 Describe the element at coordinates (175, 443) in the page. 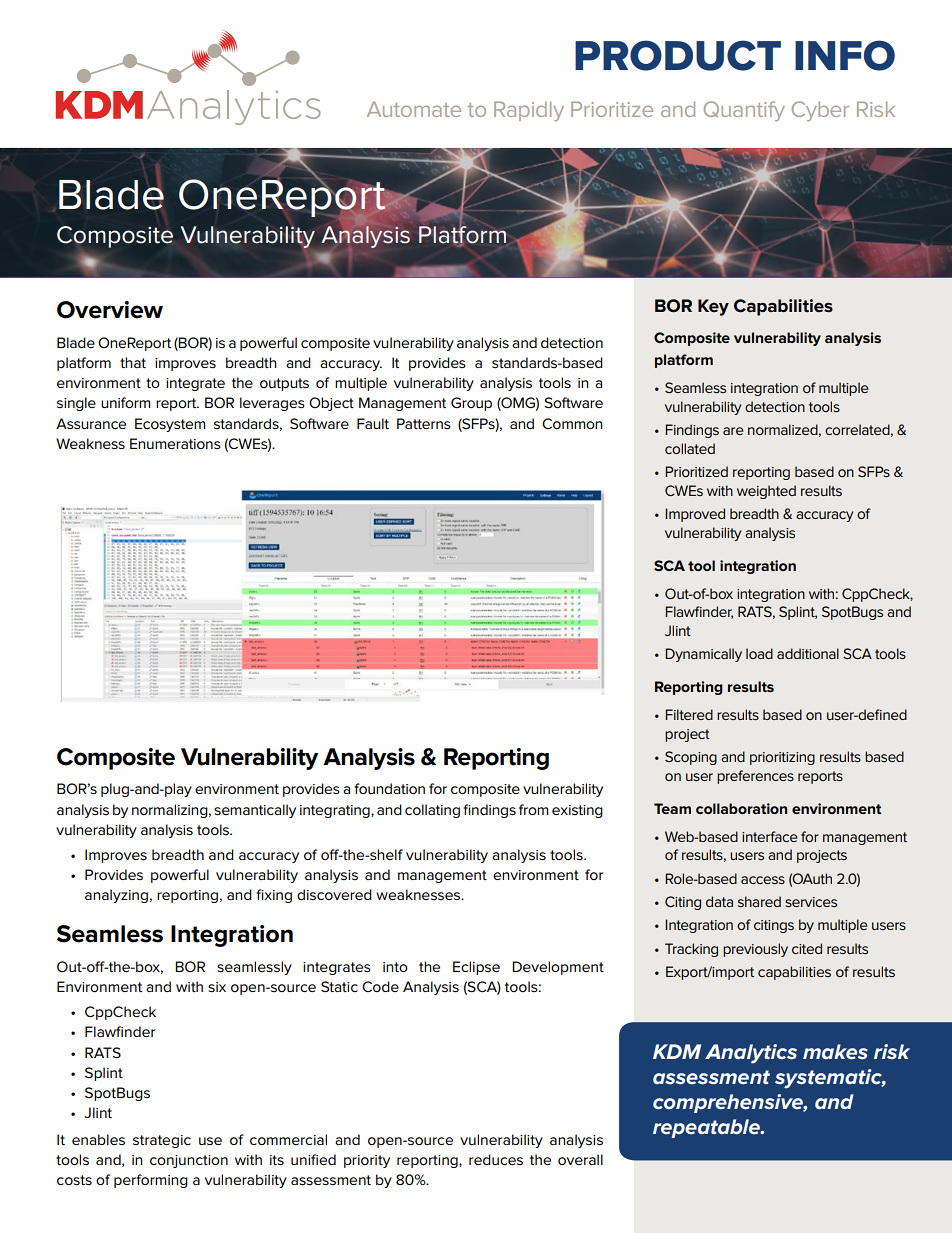

I see `Enumerations` at that location.
